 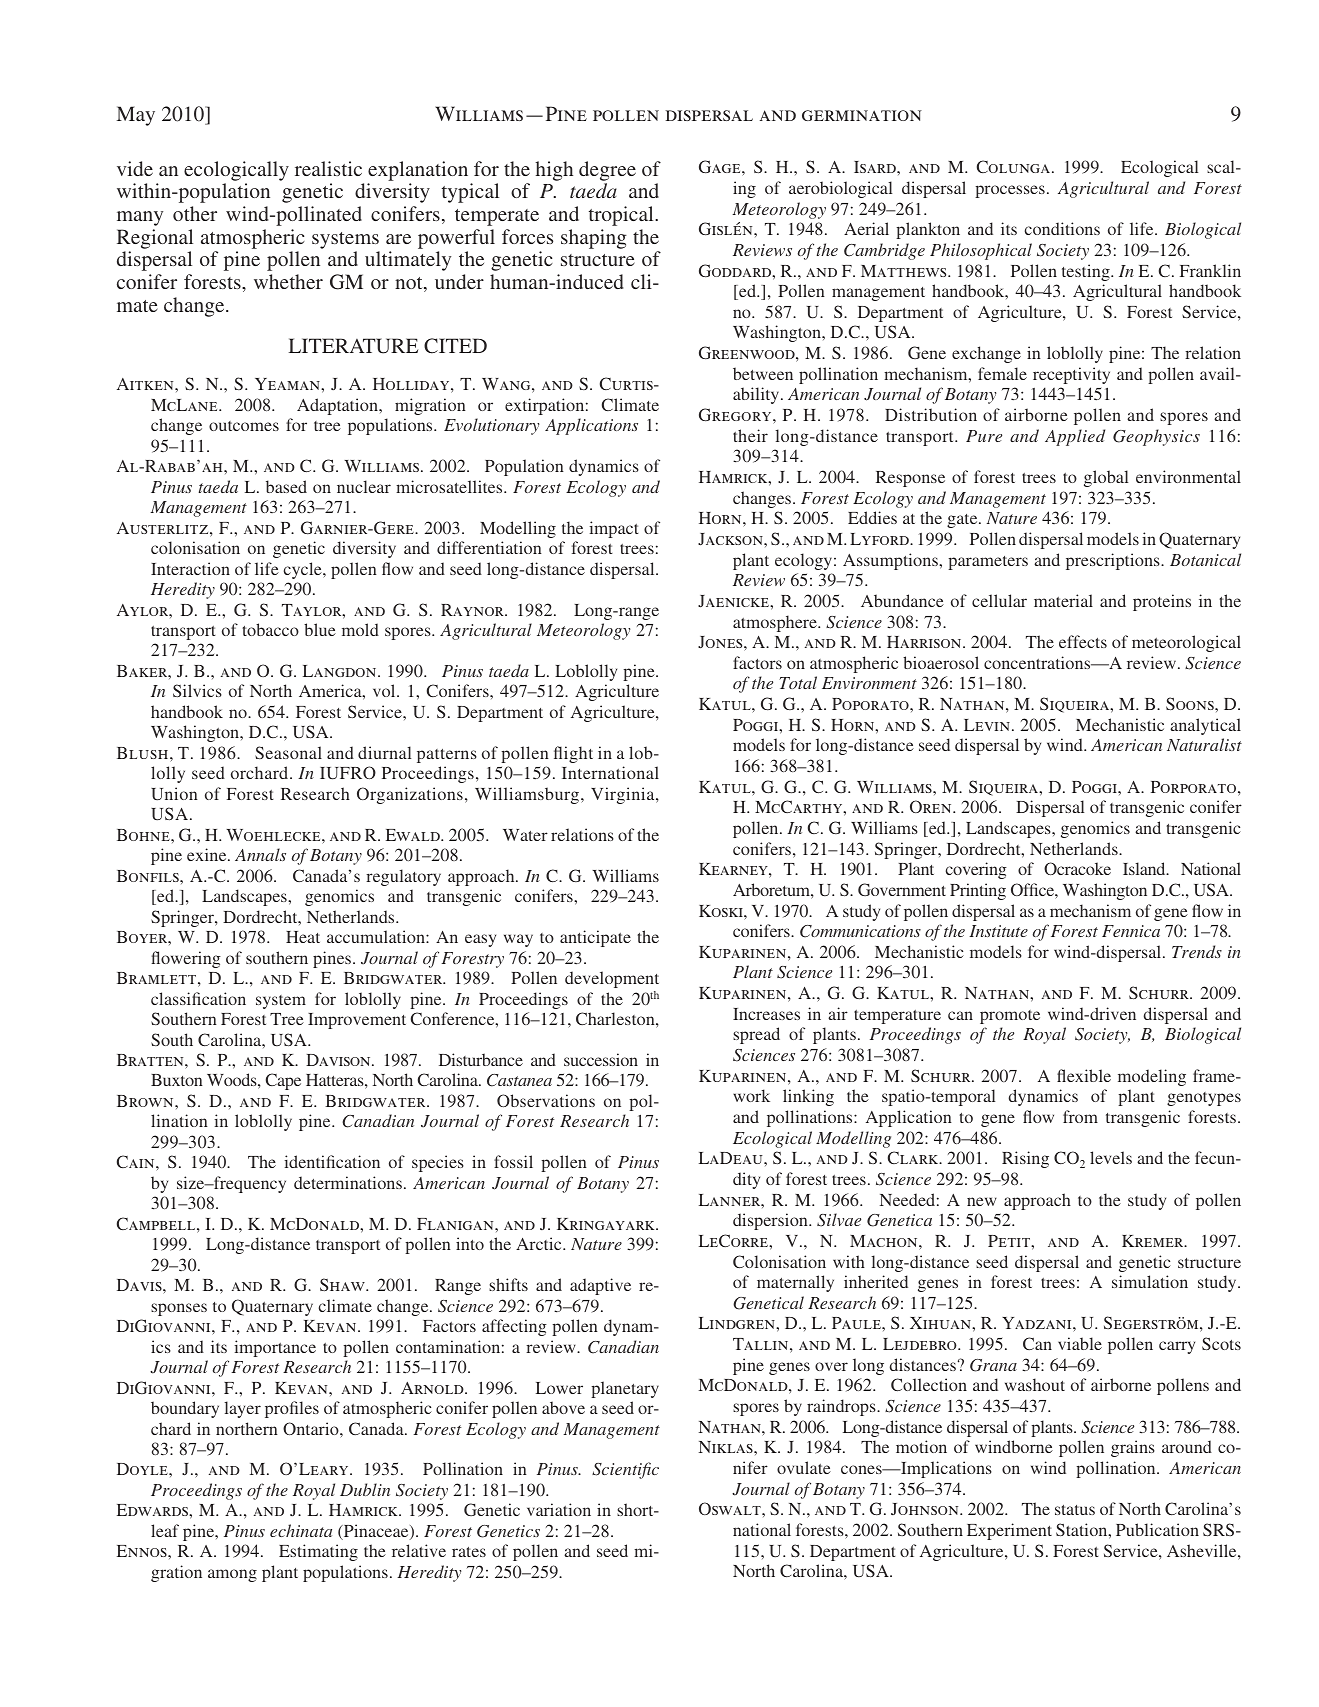 What do you see at coordinates (1152, 1077) in the page?
I see `modeling` at bounding box center [1152, 1077].
